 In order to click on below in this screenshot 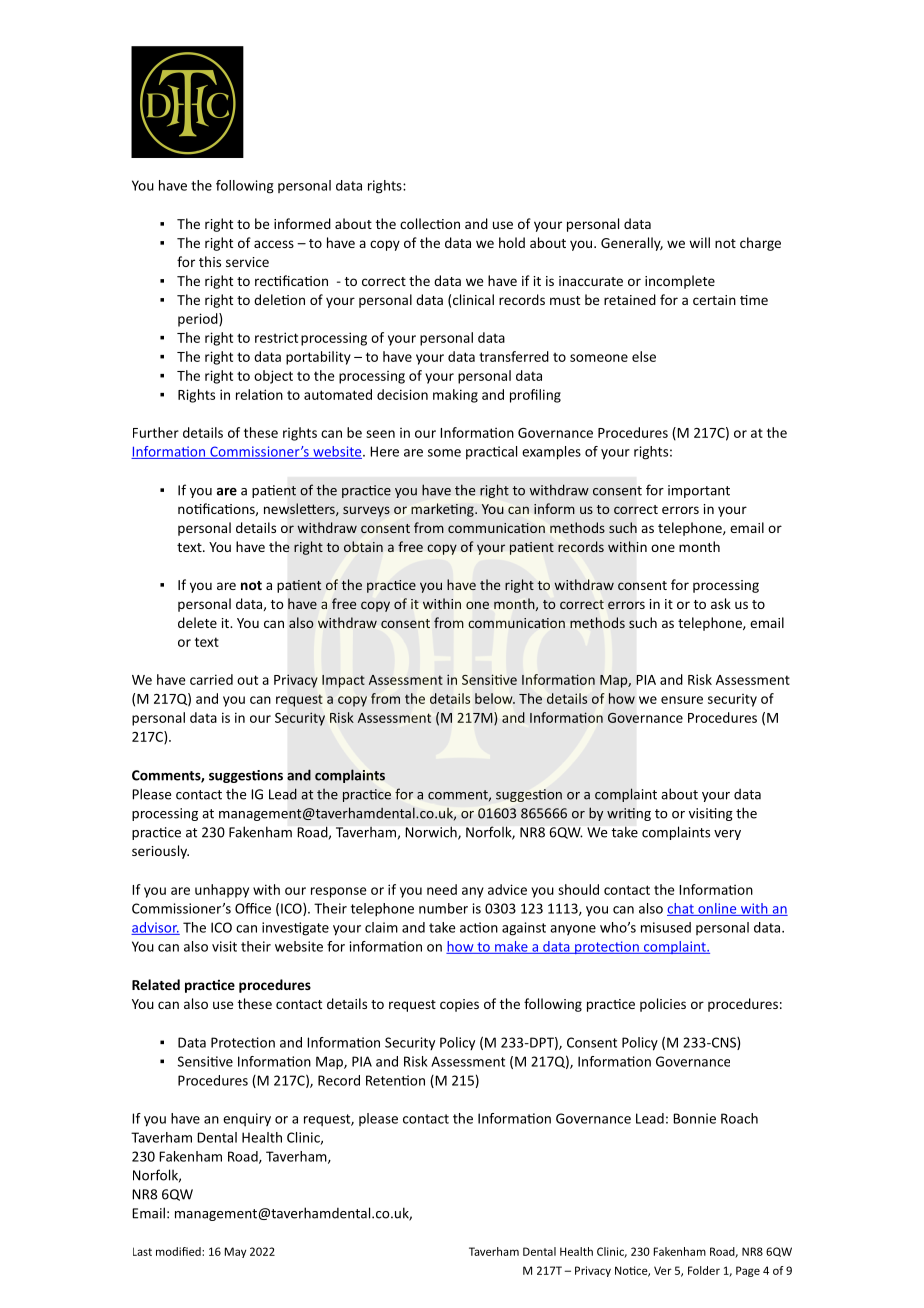, I will do `click(495, 698)`.
